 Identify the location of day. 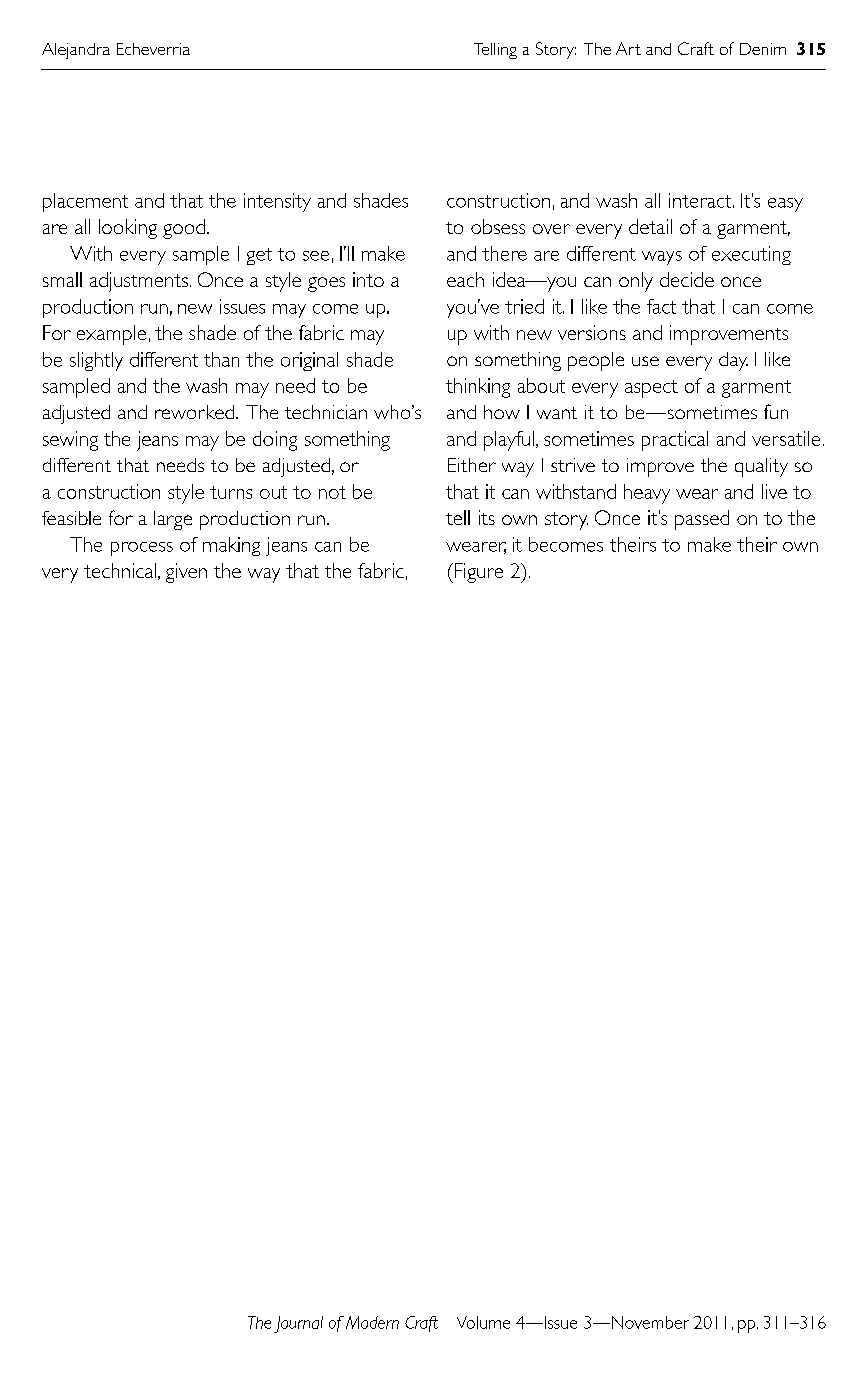
(733, 361).
